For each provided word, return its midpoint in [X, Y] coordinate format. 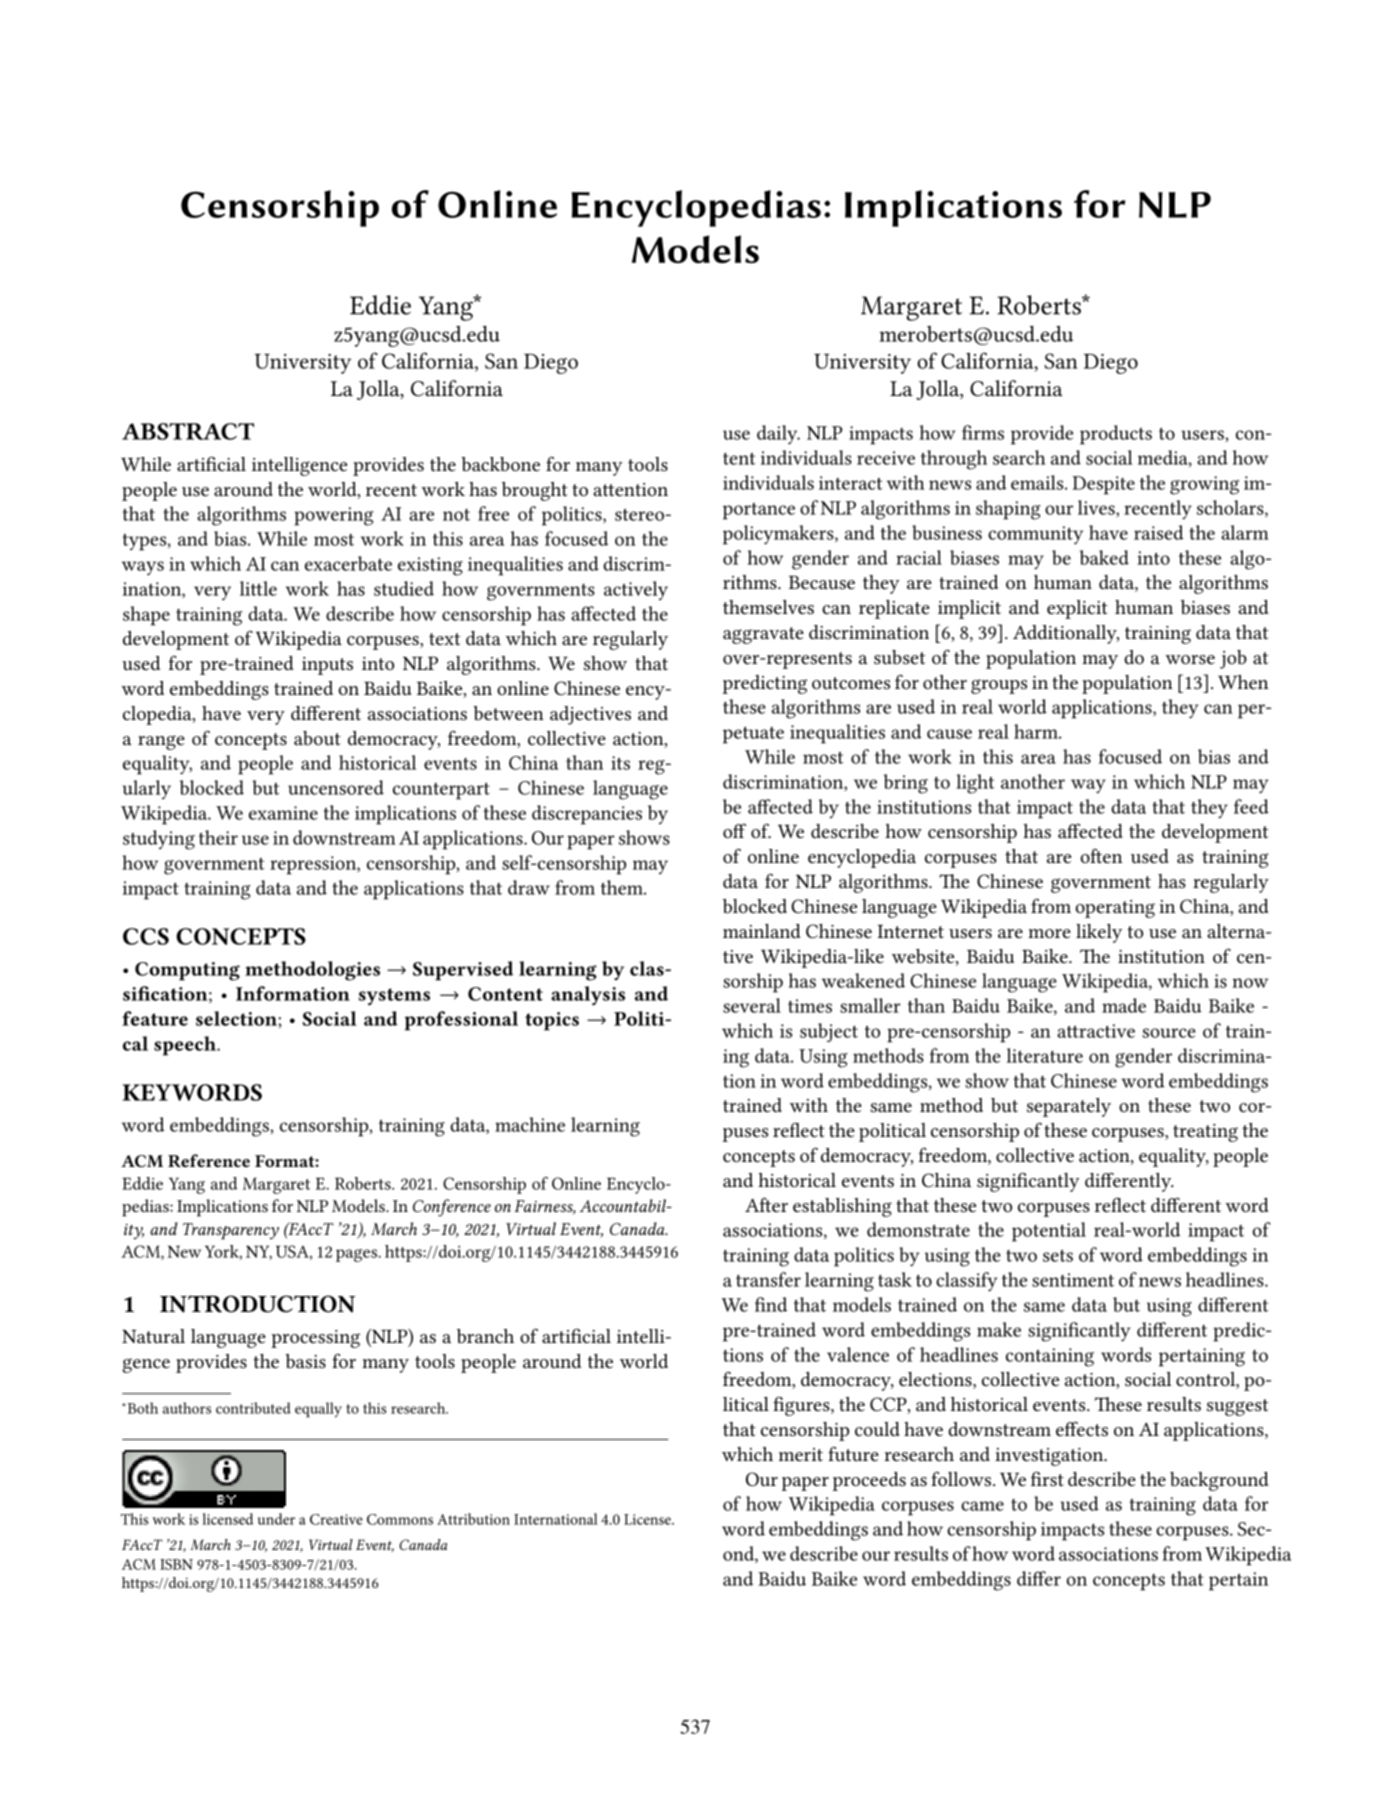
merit [801, 1454]
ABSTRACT [188, 431]
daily [778, 434]
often [1101, 856]
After [766, 1204]
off [734, 830]
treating [1205, 1133]
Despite [1103, 485]
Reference [209, 1160]
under [276, 1519]
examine [283, 813]
